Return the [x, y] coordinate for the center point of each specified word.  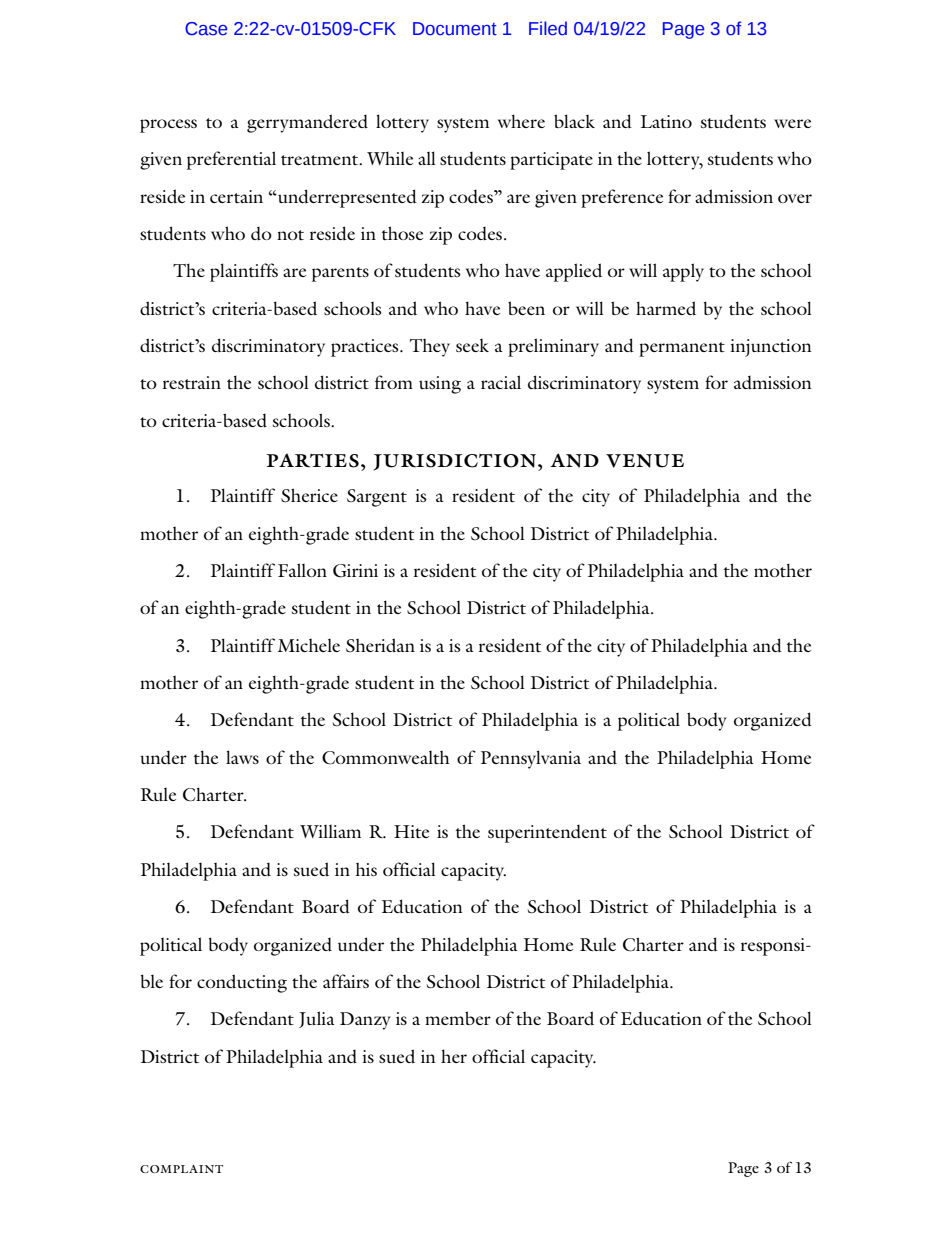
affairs [346, 981]
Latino [666, 121]
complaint [181, 1169]
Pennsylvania [531, 759]
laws [242, 757]
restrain [192, 382]
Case [206, 29]
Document [455, 29]
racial [501, 382]
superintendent [547, 833]
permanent [682, 349]
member [458, 1018]
